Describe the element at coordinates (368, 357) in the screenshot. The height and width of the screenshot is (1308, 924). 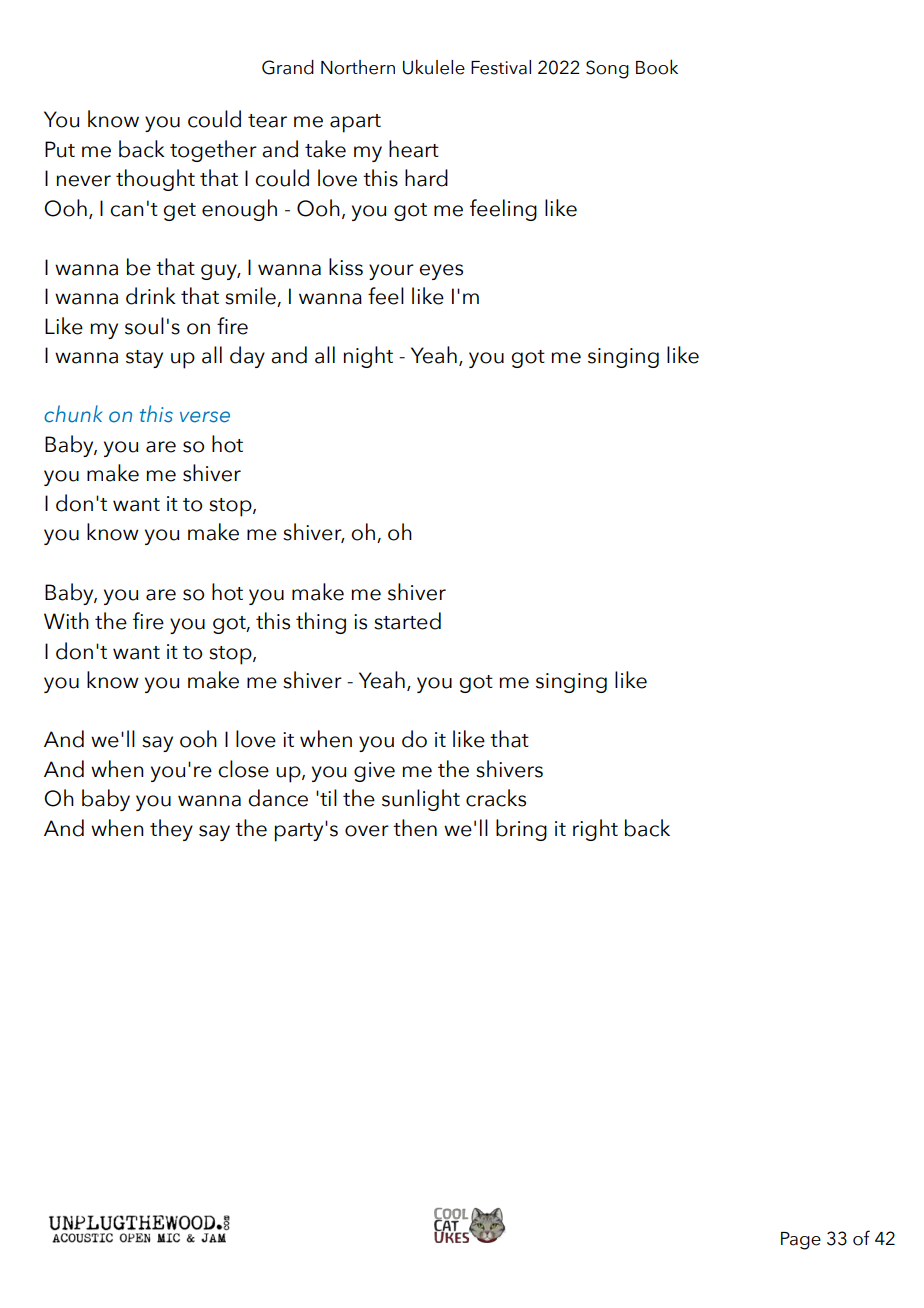
I see `night` at that location.
